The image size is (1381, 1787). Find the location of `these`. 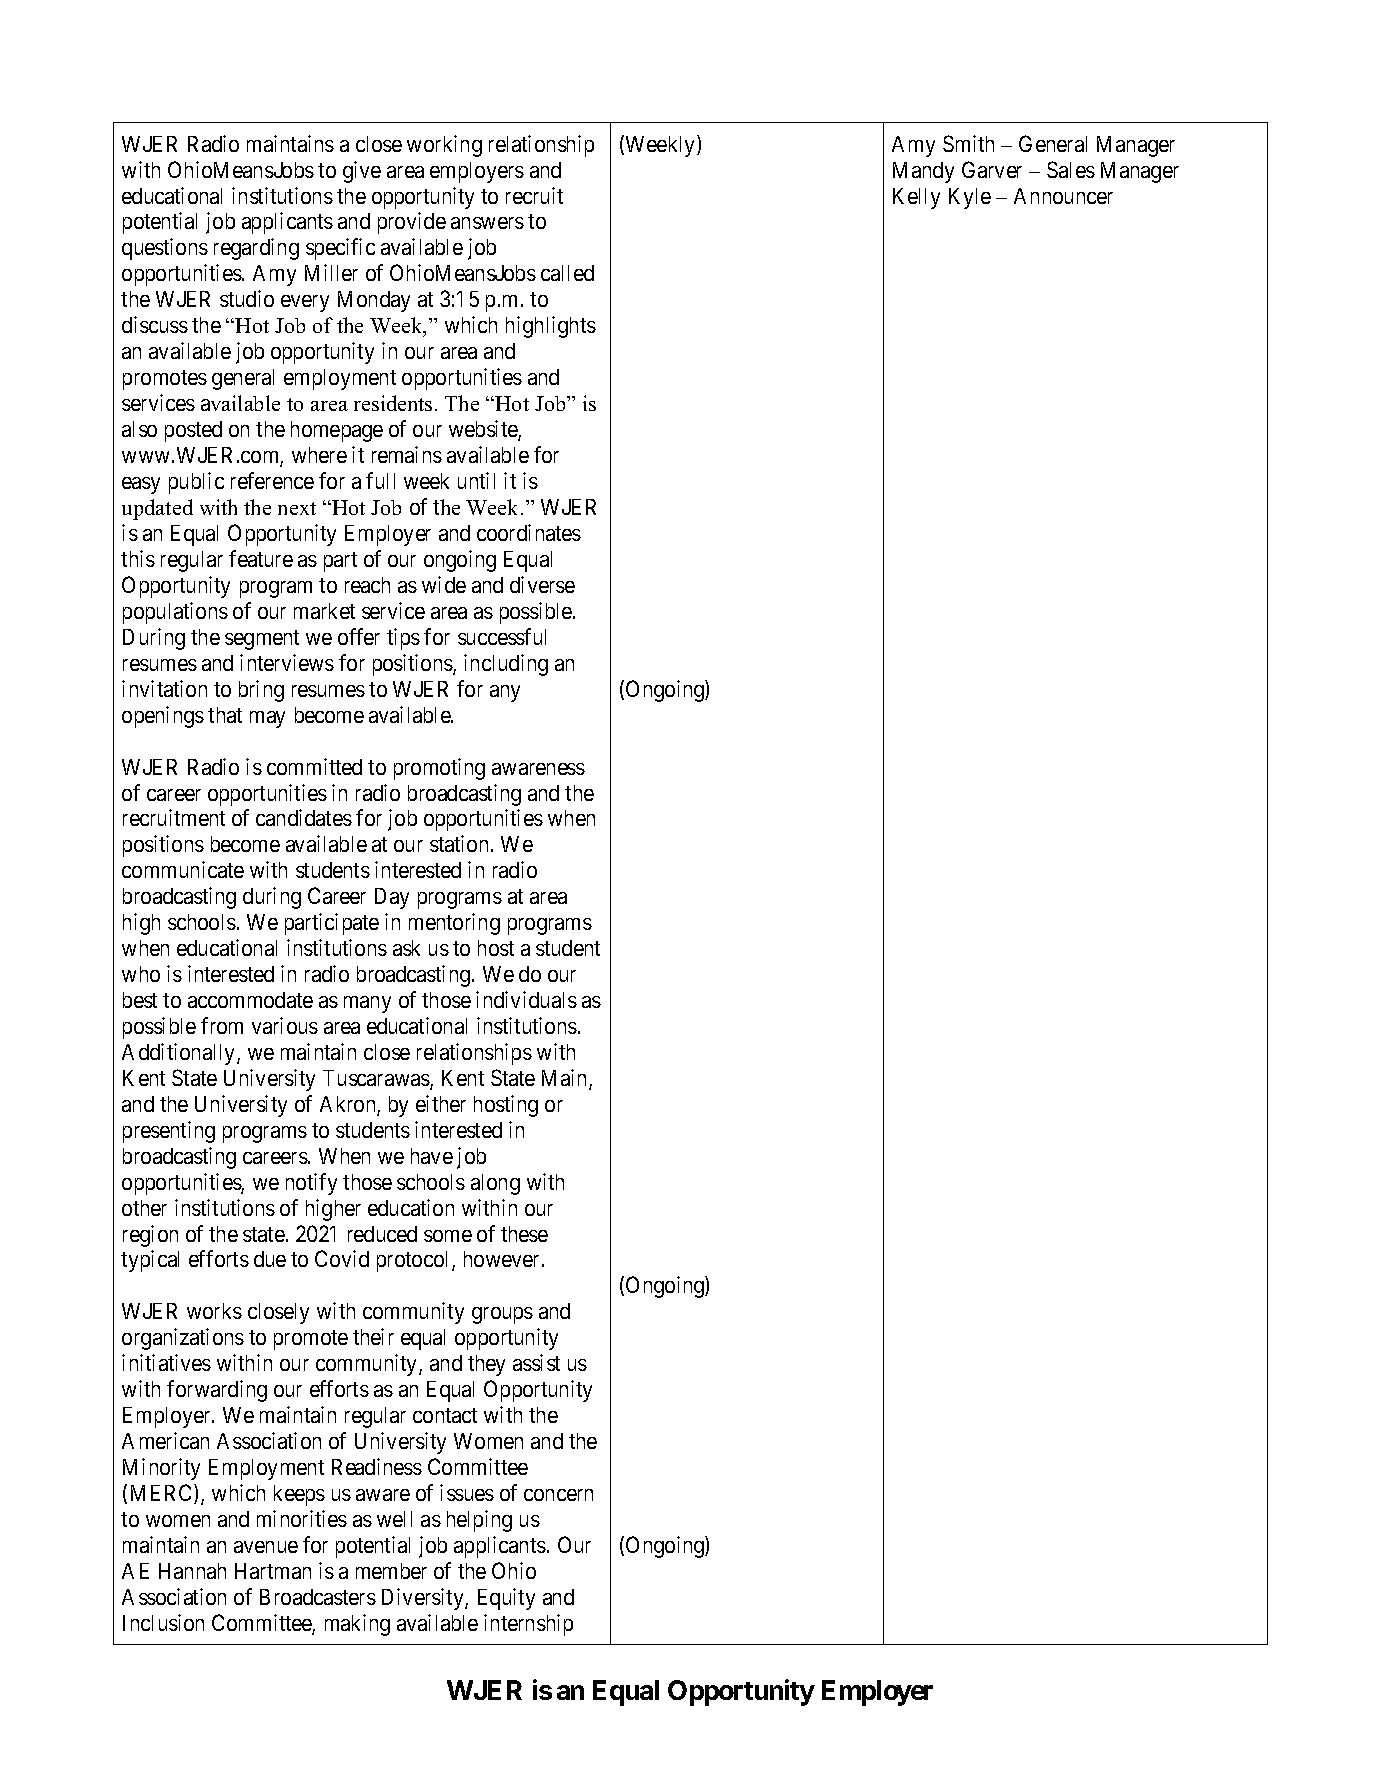

these is located at coordinates (524, 1234).
